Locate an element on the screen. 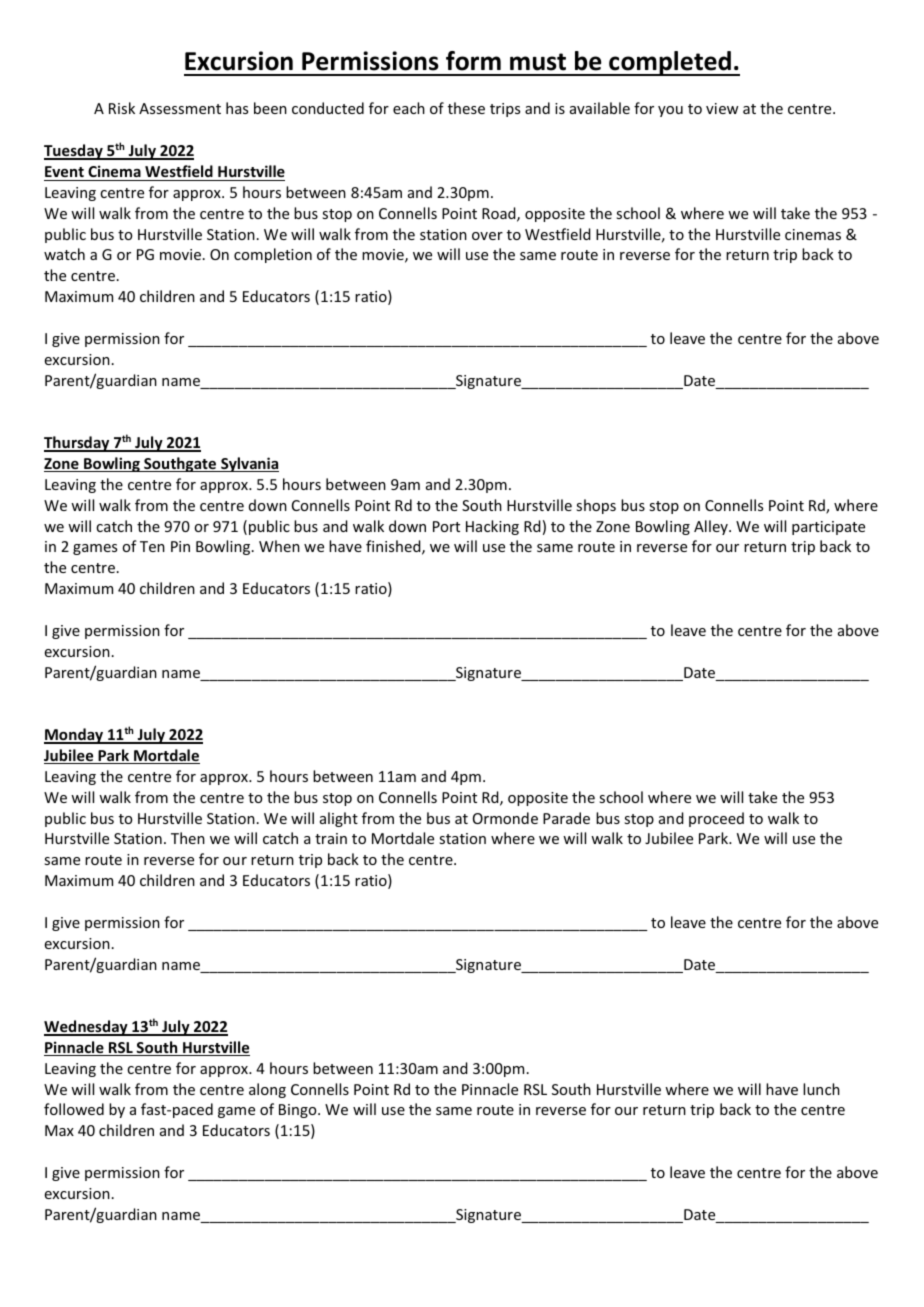  followed is located at coordinates (74, 1109).
